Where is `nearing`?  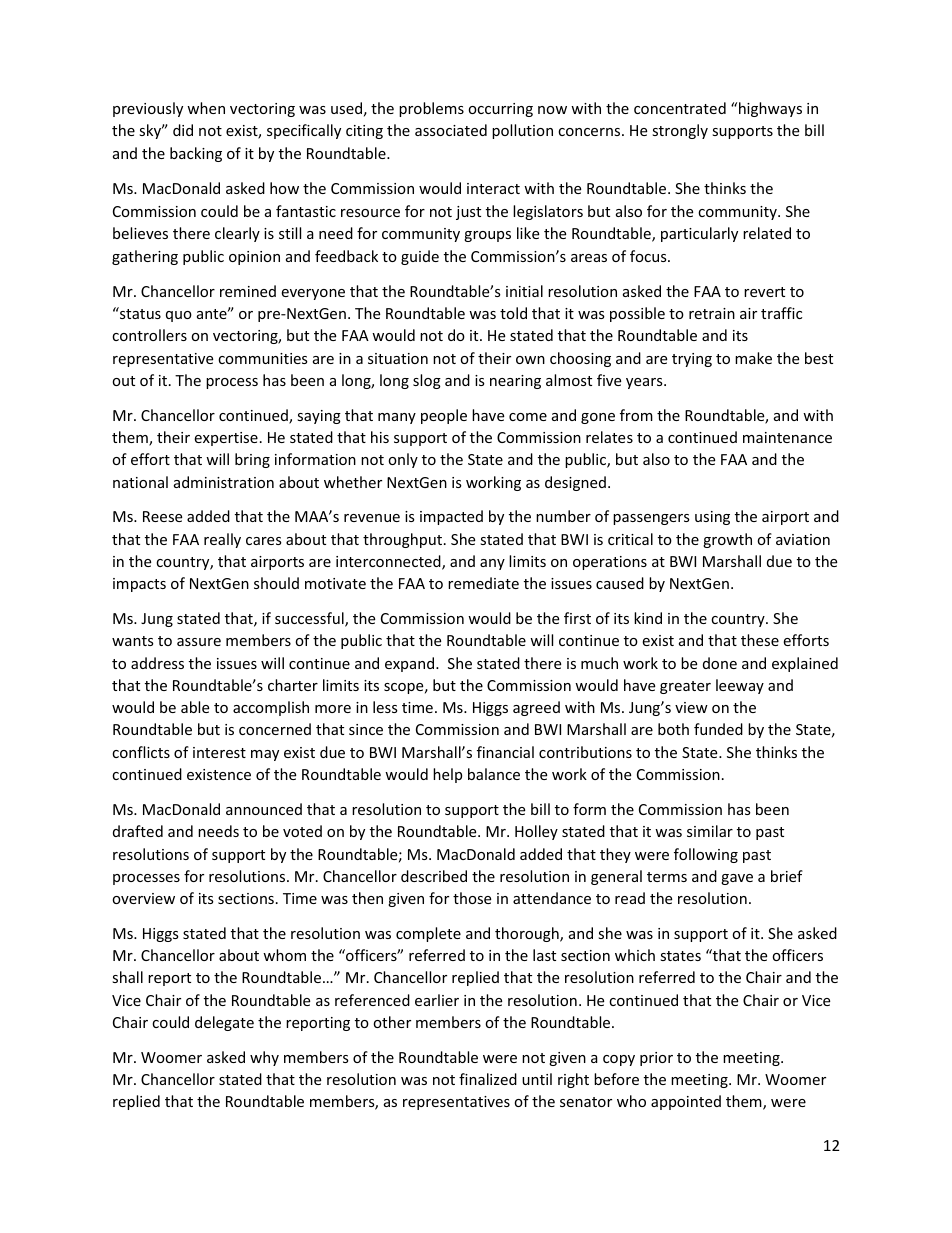
nearing is located at coordinates (515, 382).
